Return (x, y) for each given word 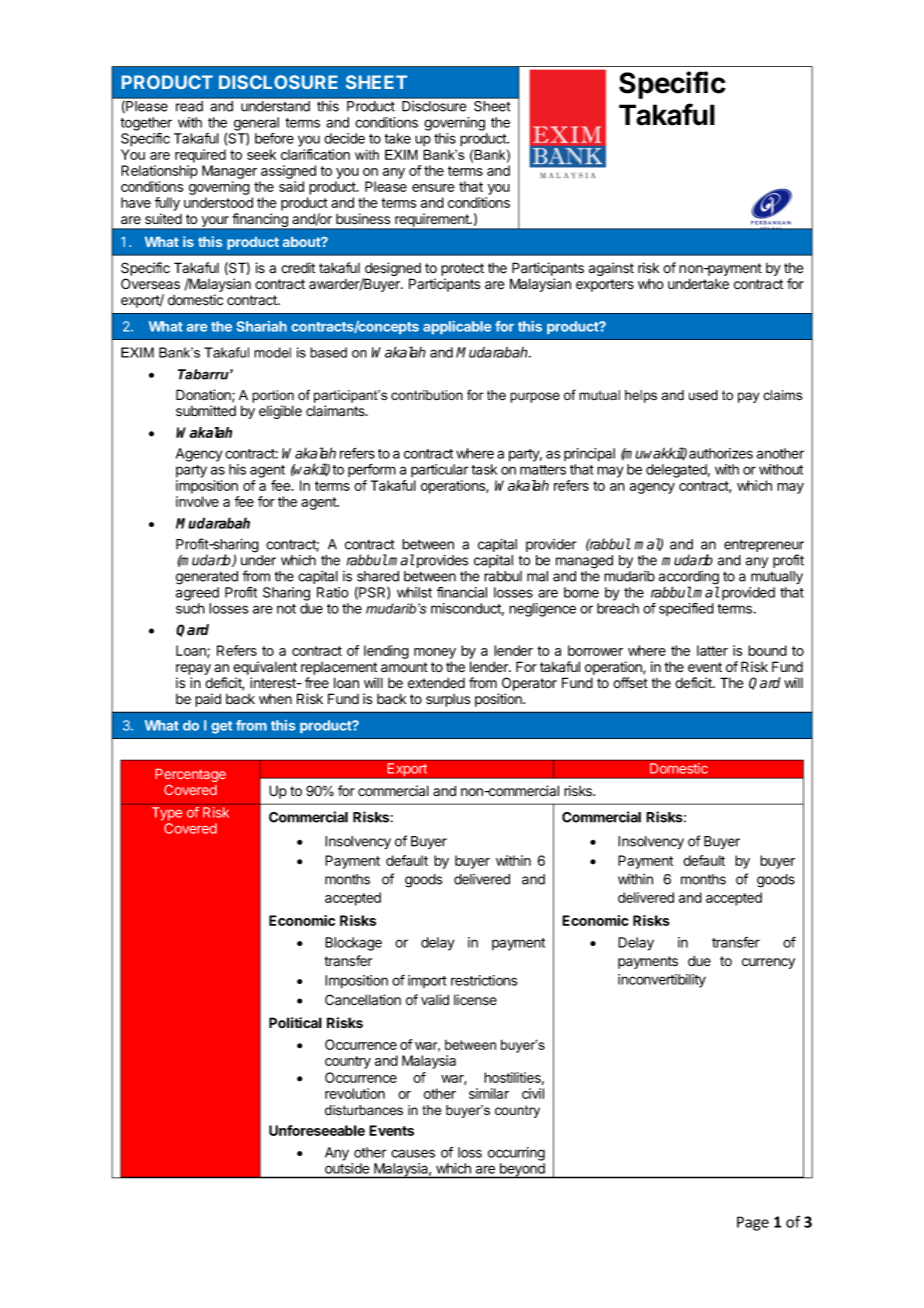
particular (440, 470)
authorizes (721, 453)
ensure (433, 188)
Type (167, 814)
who (651, 283)
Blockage (353, 944)
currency (768, 963)
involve (197, 501)
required (200, 156)
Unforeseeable (317, 1130)
